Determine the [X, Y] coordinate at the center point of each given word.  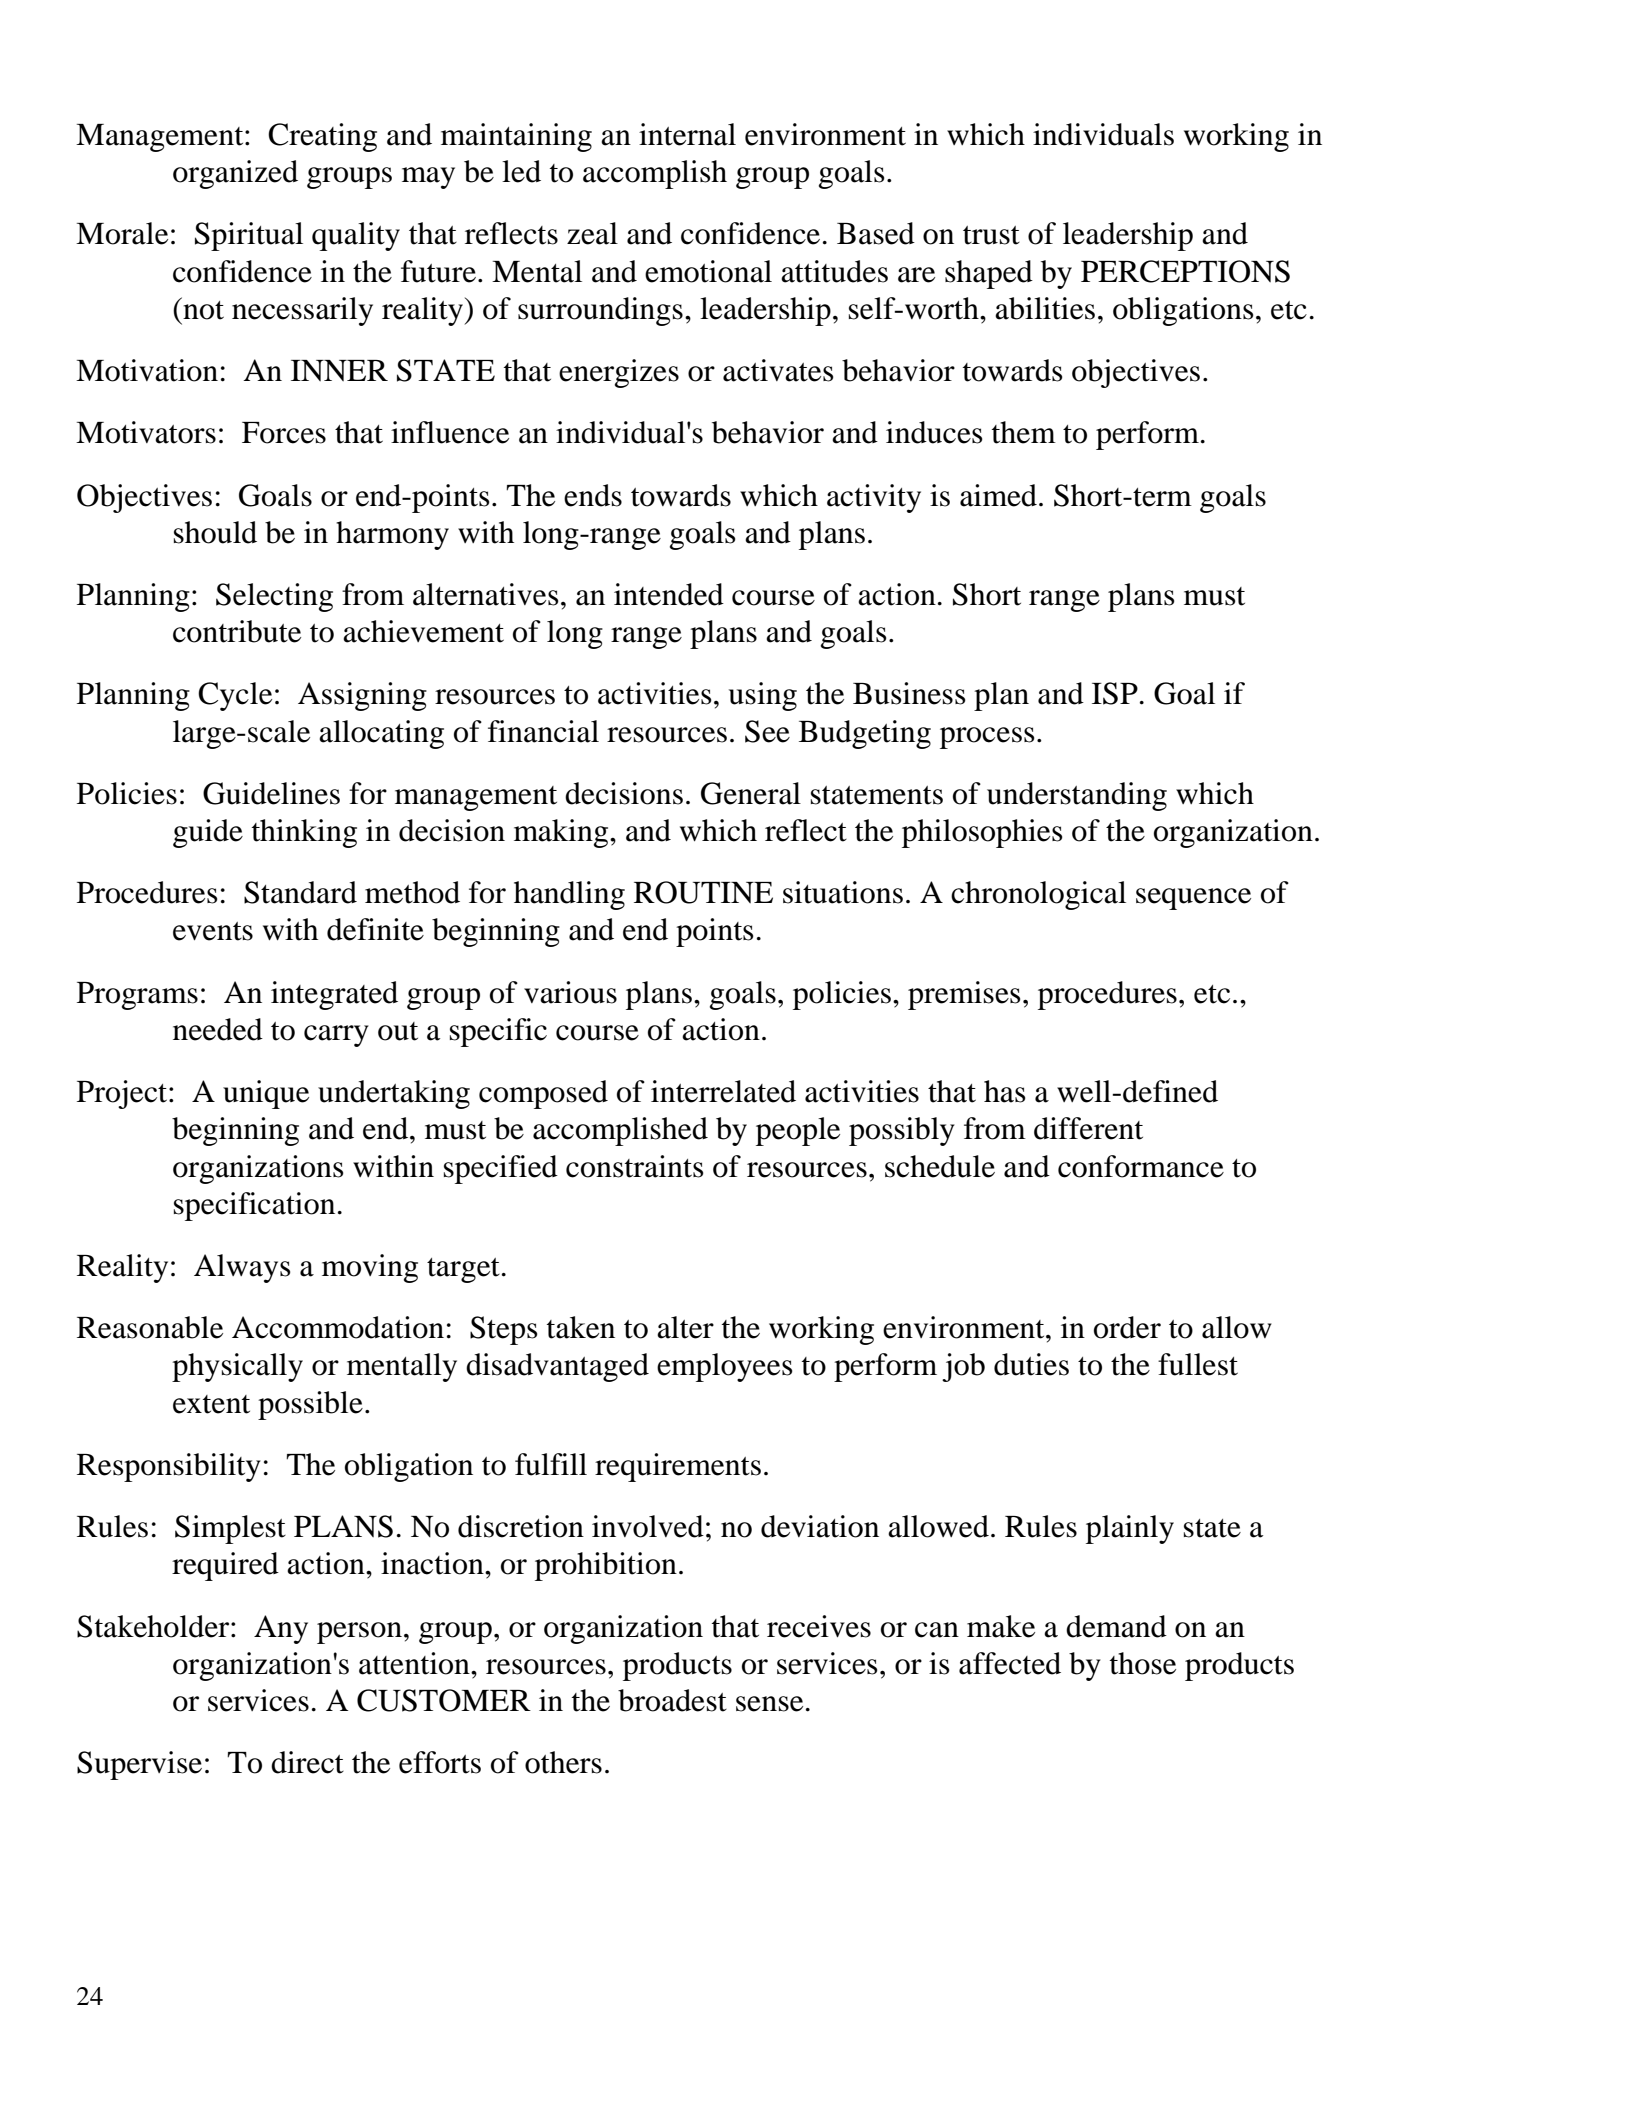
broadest [672, 1700]
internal [687, 134]
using [763, 696]
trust [991, 235]
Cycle [235, 696]
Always [242, 1268]
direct [307, 1762]
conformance [1141, 1166]
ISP [1115, 693]
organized [235, 174]
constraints [635, 1166]
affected [1010, 1663]
